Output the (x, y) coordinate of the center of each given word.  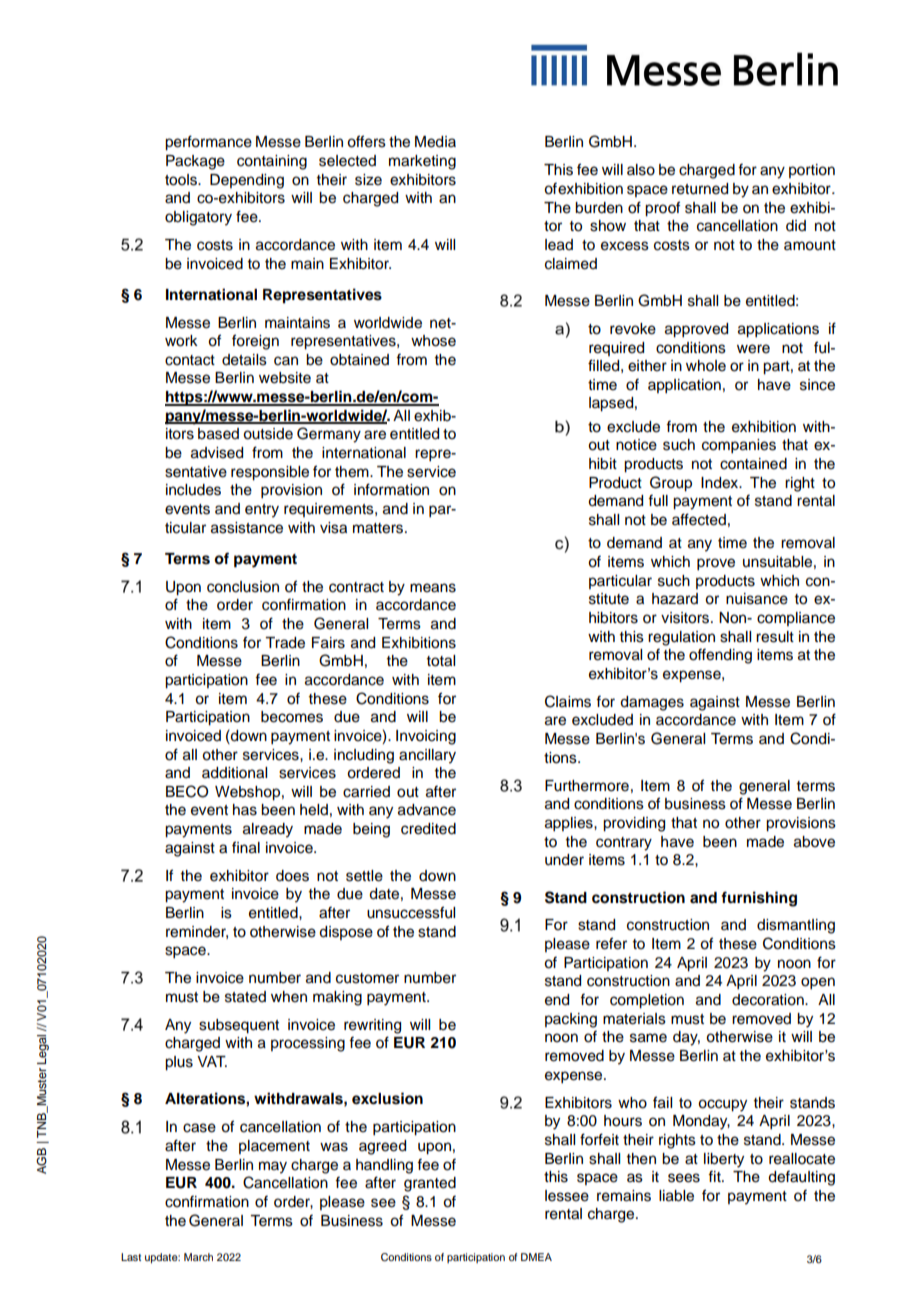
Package (195, 162)
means (433, 588)
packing (571, 1020)
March (198, 1257)
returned (700, 189)
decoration (769, 1000)
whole (706, 366)
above (814, 842)
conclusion (243, 587)
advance (427, 810)
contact (190, 360)
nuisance (757, 599)
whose (433, 341)
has (245, 810)
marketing (422, 162)
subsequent (239, 1026)
